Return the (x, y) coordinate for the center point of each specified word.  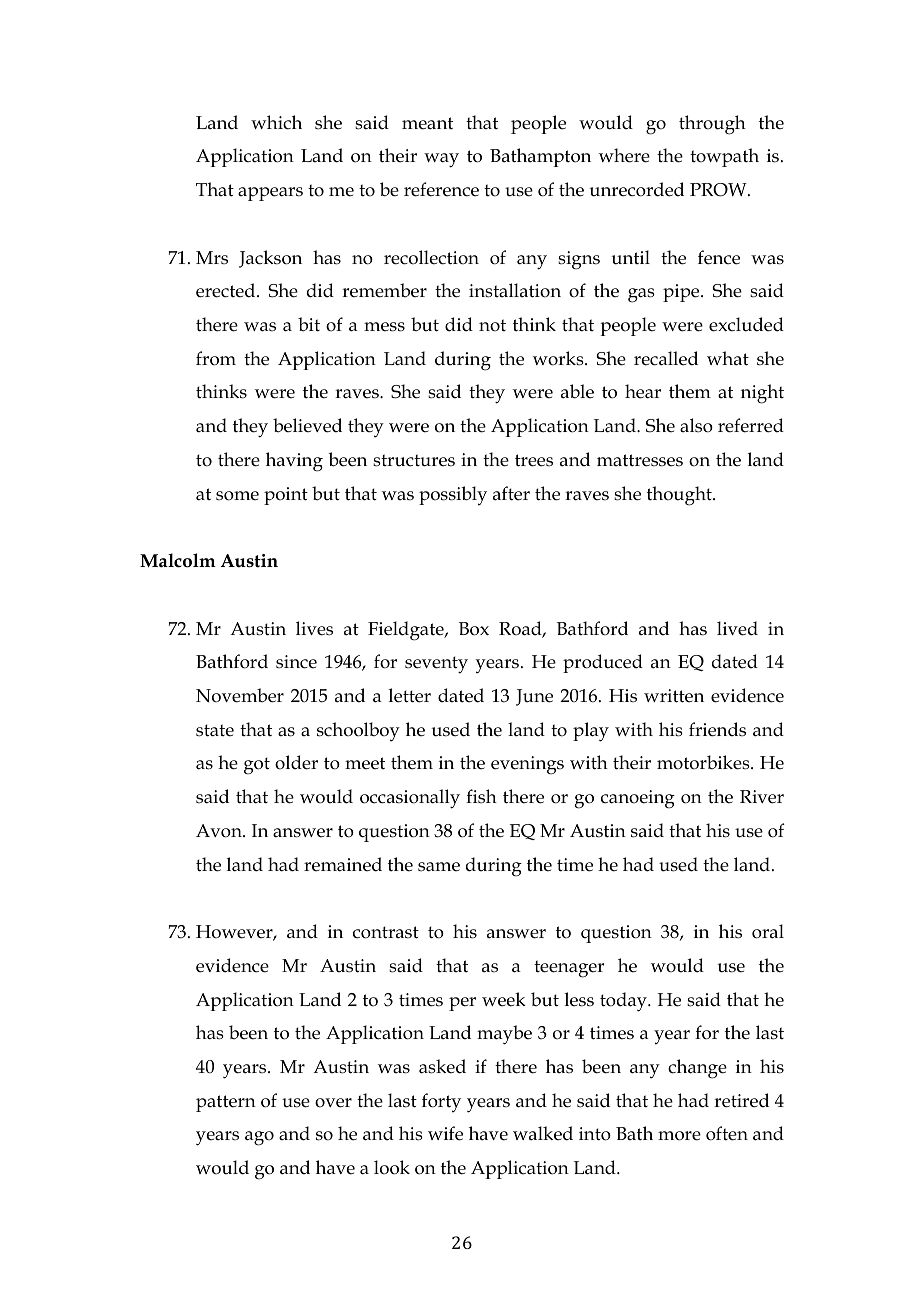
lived (737, 628)
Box (474, 629)
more (679, 1136)
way (441, 160)
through (712, 125)
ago (259, 1138)
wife (445, 1133)
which (276, 122)
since (296, 662)
